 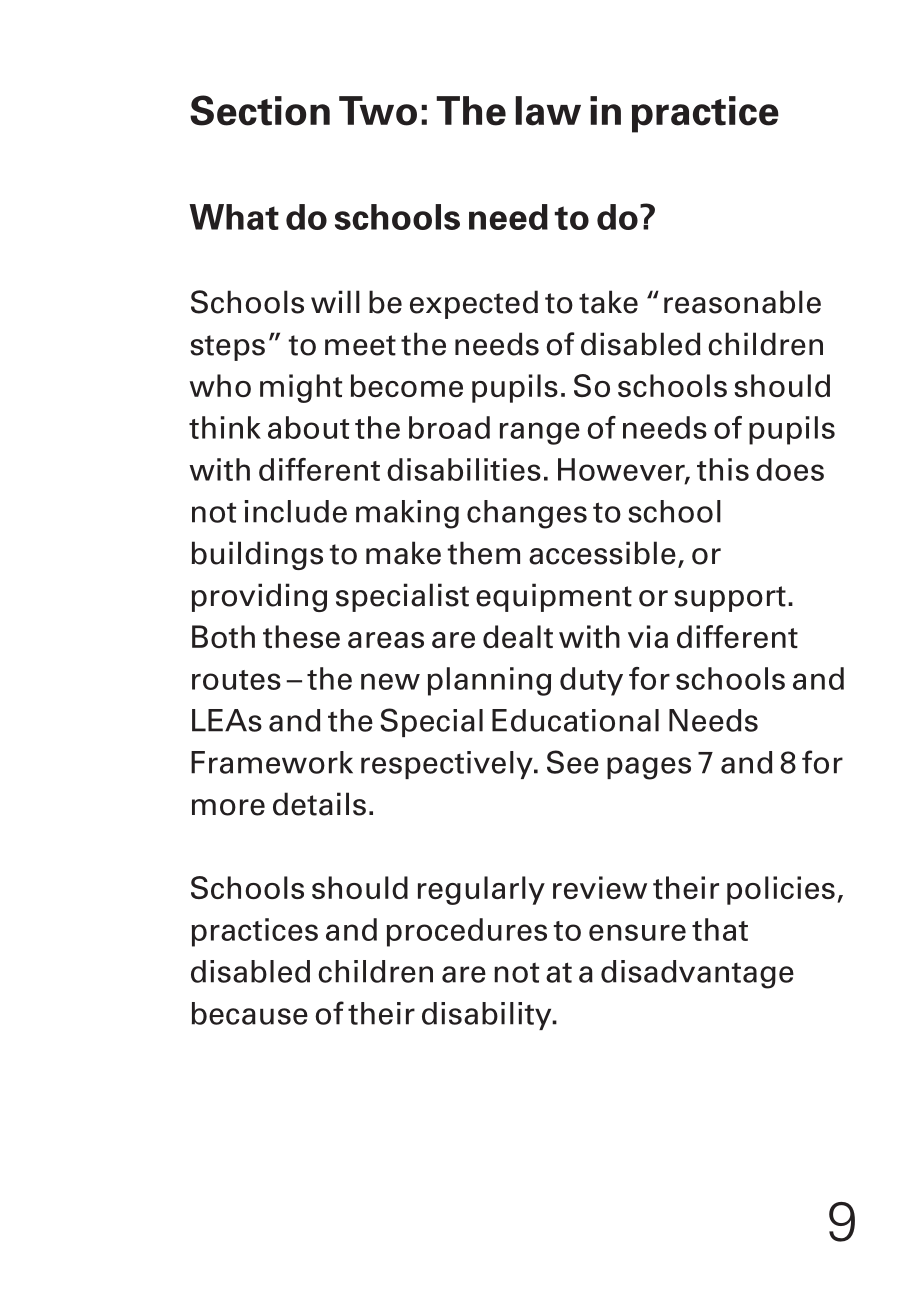 What do you see at coordinates (742, 302) in the image?
I see `reasonable` at bounding box center [742, 302].
